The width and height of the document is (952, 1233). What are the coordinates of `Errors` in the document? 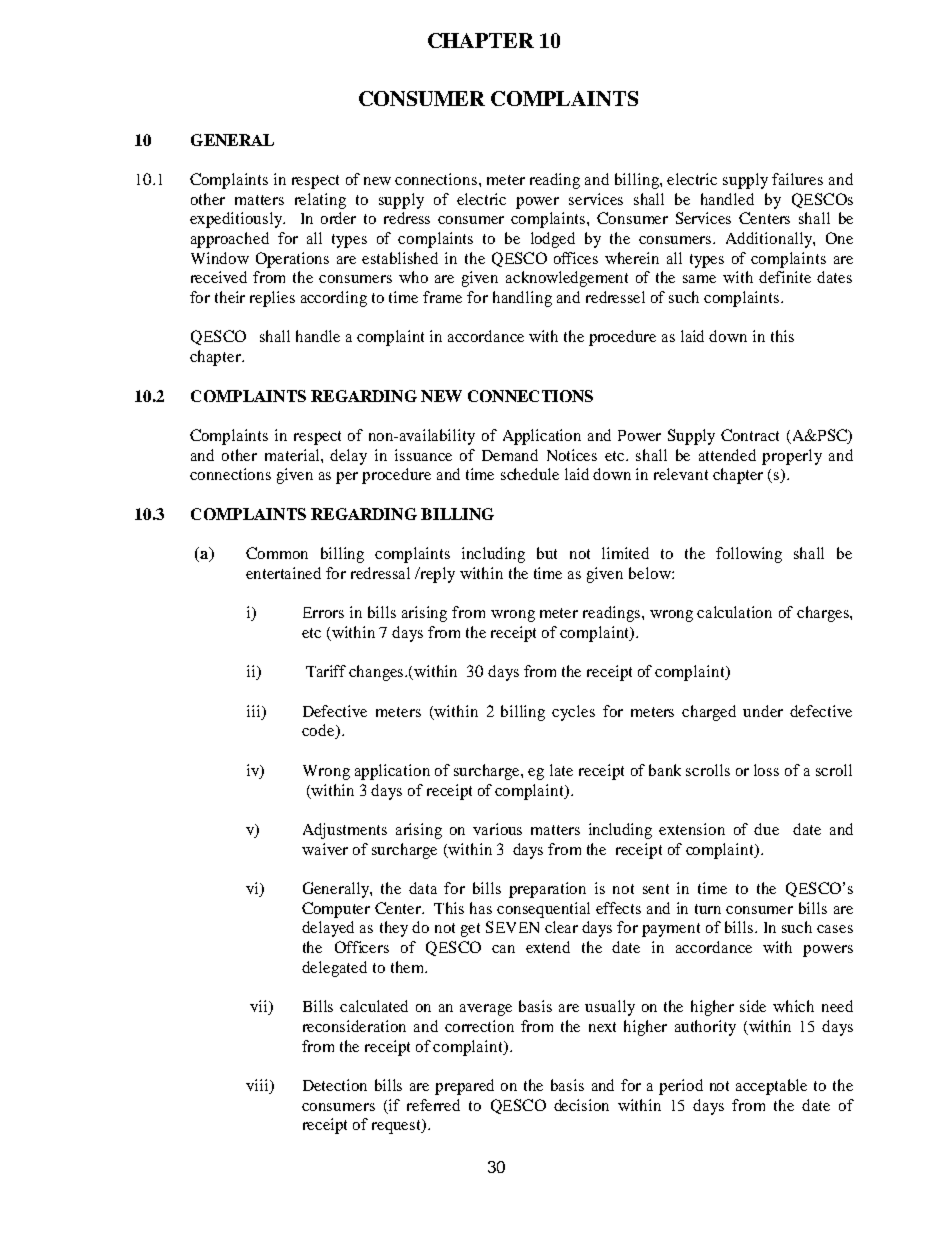 It's located at (323, 612).
